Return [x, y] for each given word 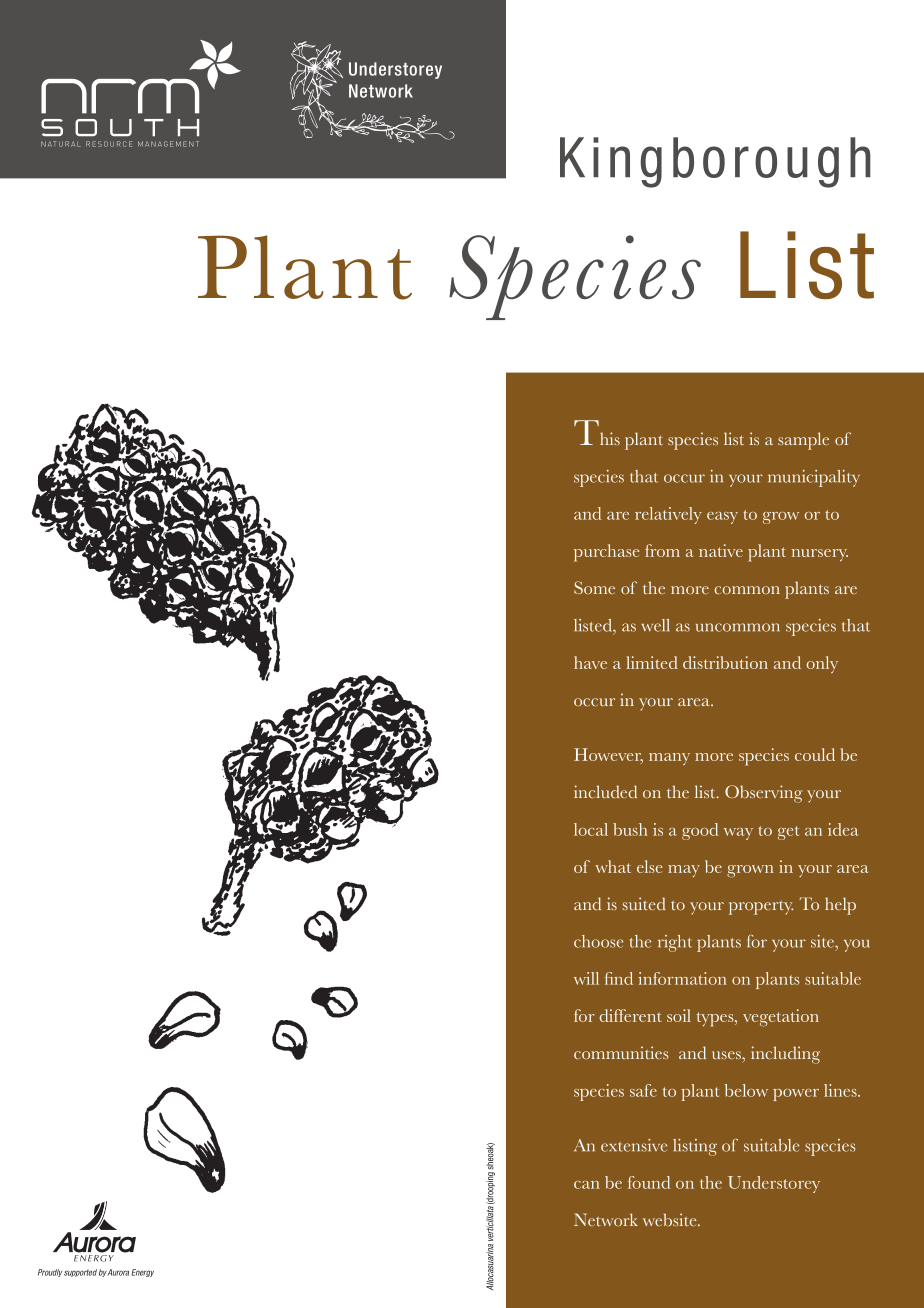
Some [594, 587]
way [738, 834]
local [591, 829]
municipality [814, 478]
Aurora [118, 1272]
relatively [668, 515]
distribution [725, 662]
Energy [142, 1273]
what [613, 866]
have [590, 662]
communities [621, 1052]
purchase [607, 553]
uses [727, 1055]
